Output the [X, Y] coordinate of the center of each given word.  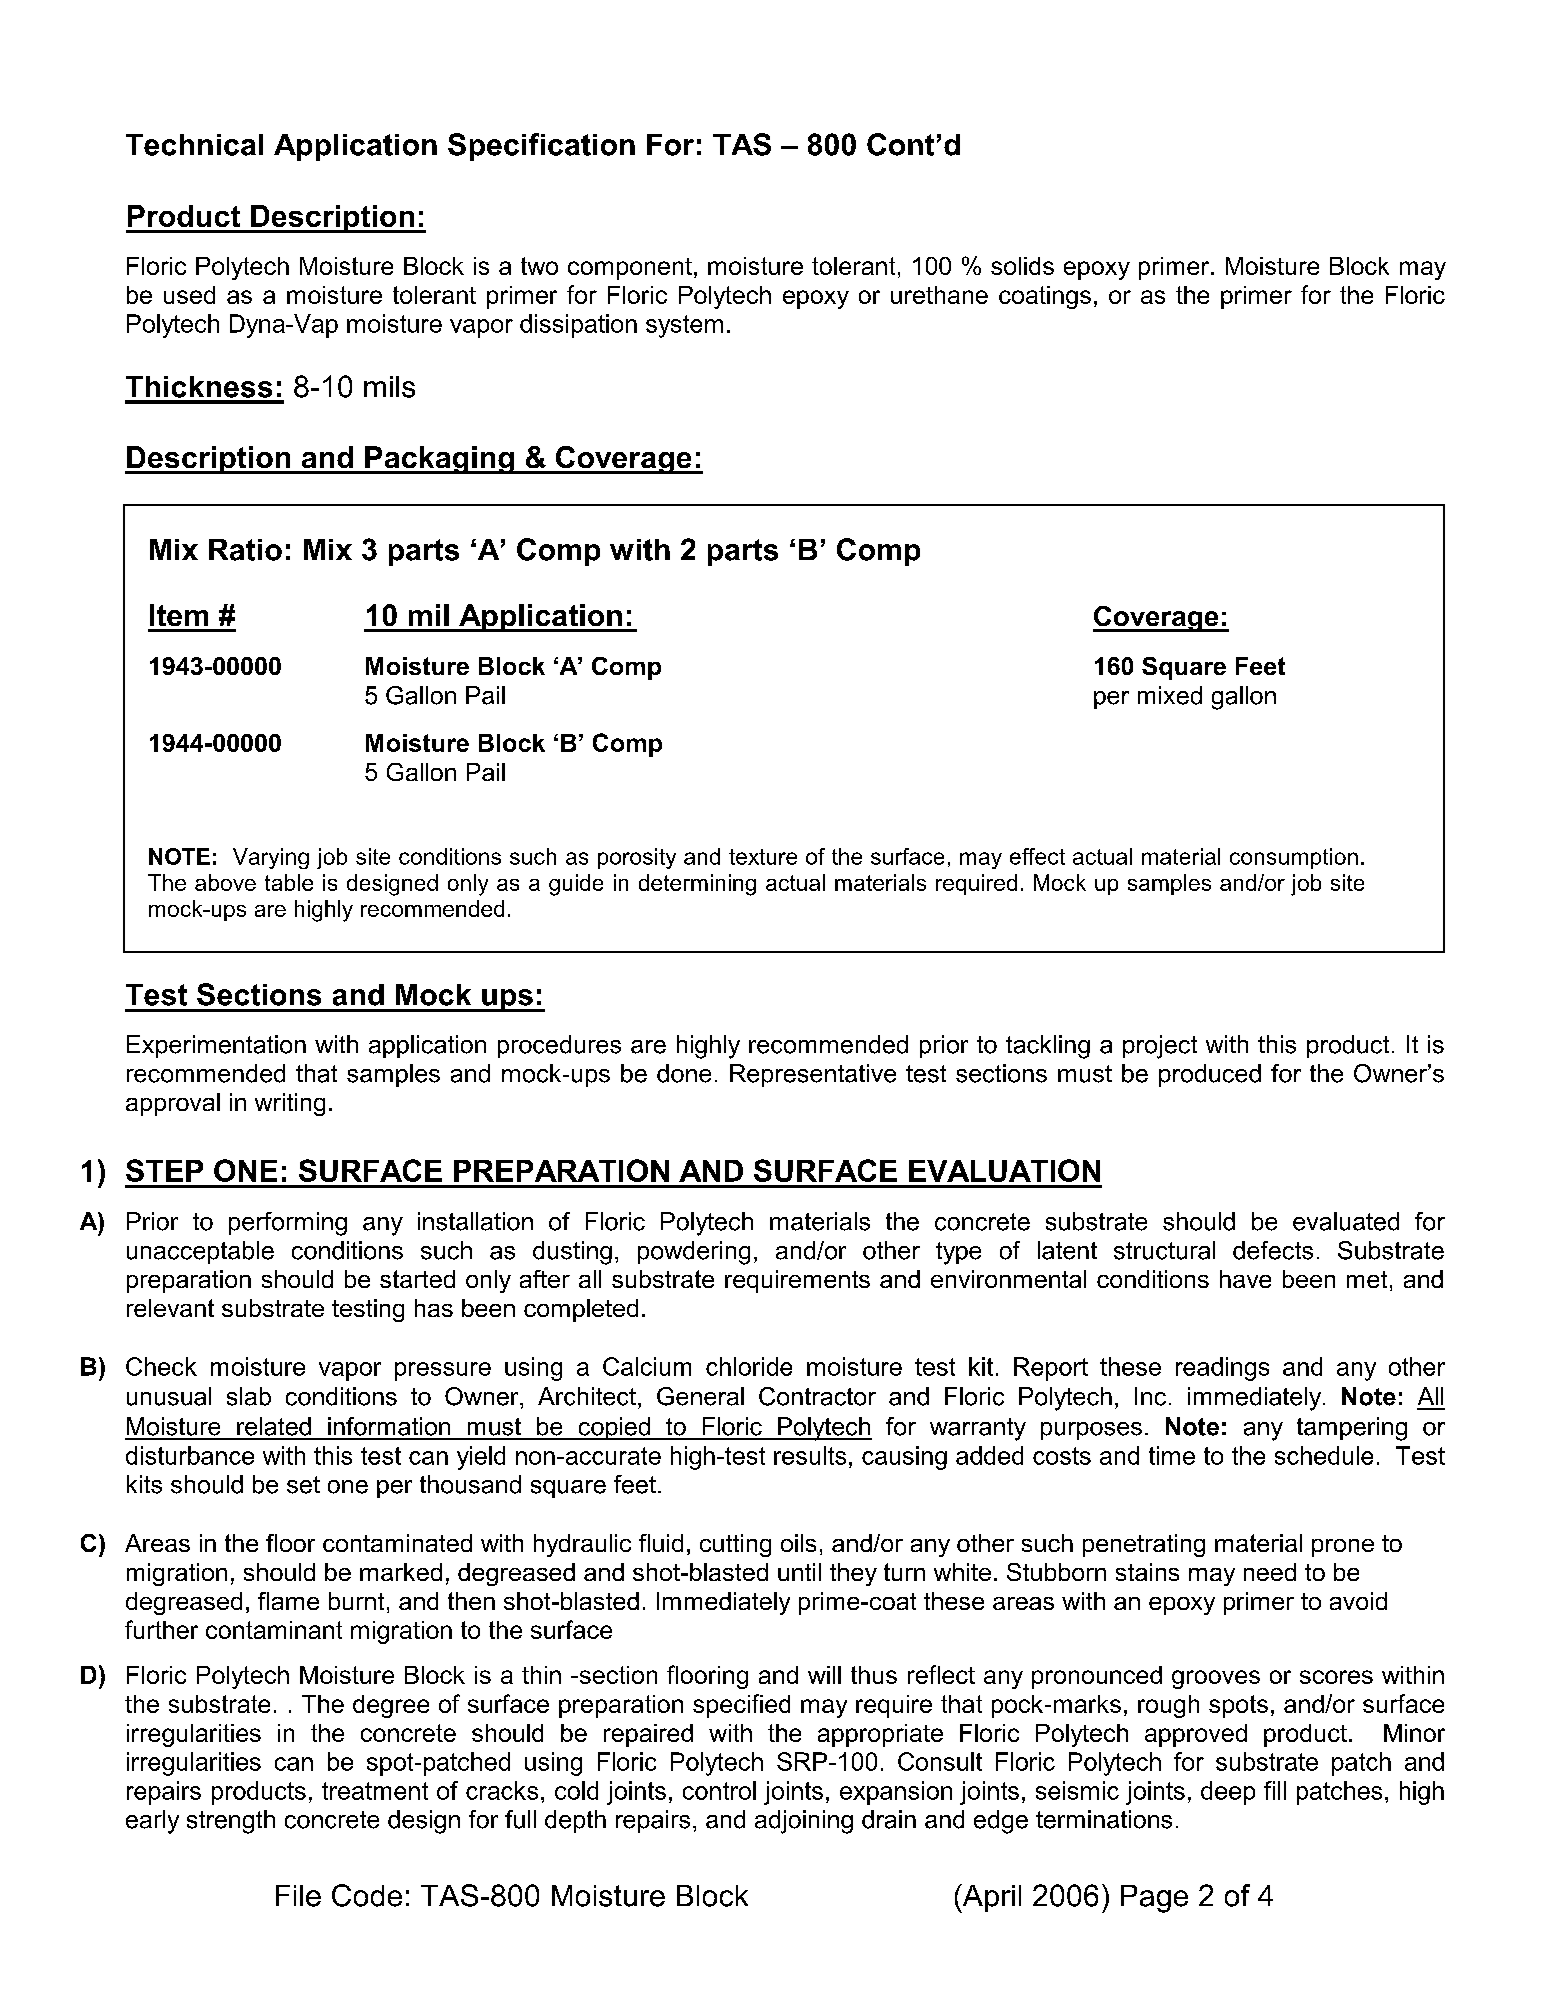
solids [1022, 266]
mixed [1170, 695]
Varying [271, 858]
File [298, 1896]
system [684, 326]
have [1245, 1279]
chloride [749, 1366]
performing [288, 1224]
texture [763, 857]
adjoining [804, 1822]
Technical [194, 145]
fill [1275, 1790]
